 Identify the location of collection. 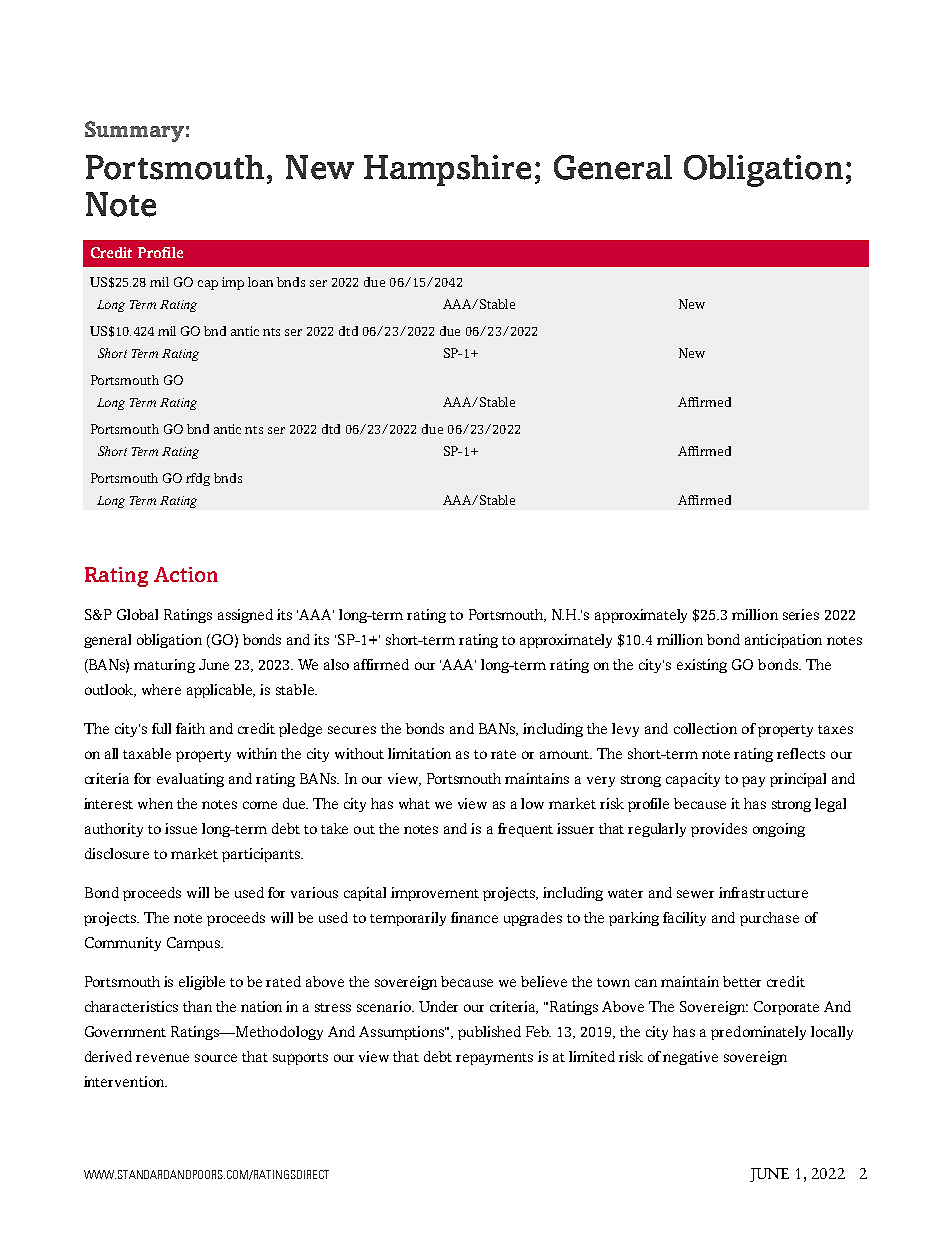
(705, 728).
